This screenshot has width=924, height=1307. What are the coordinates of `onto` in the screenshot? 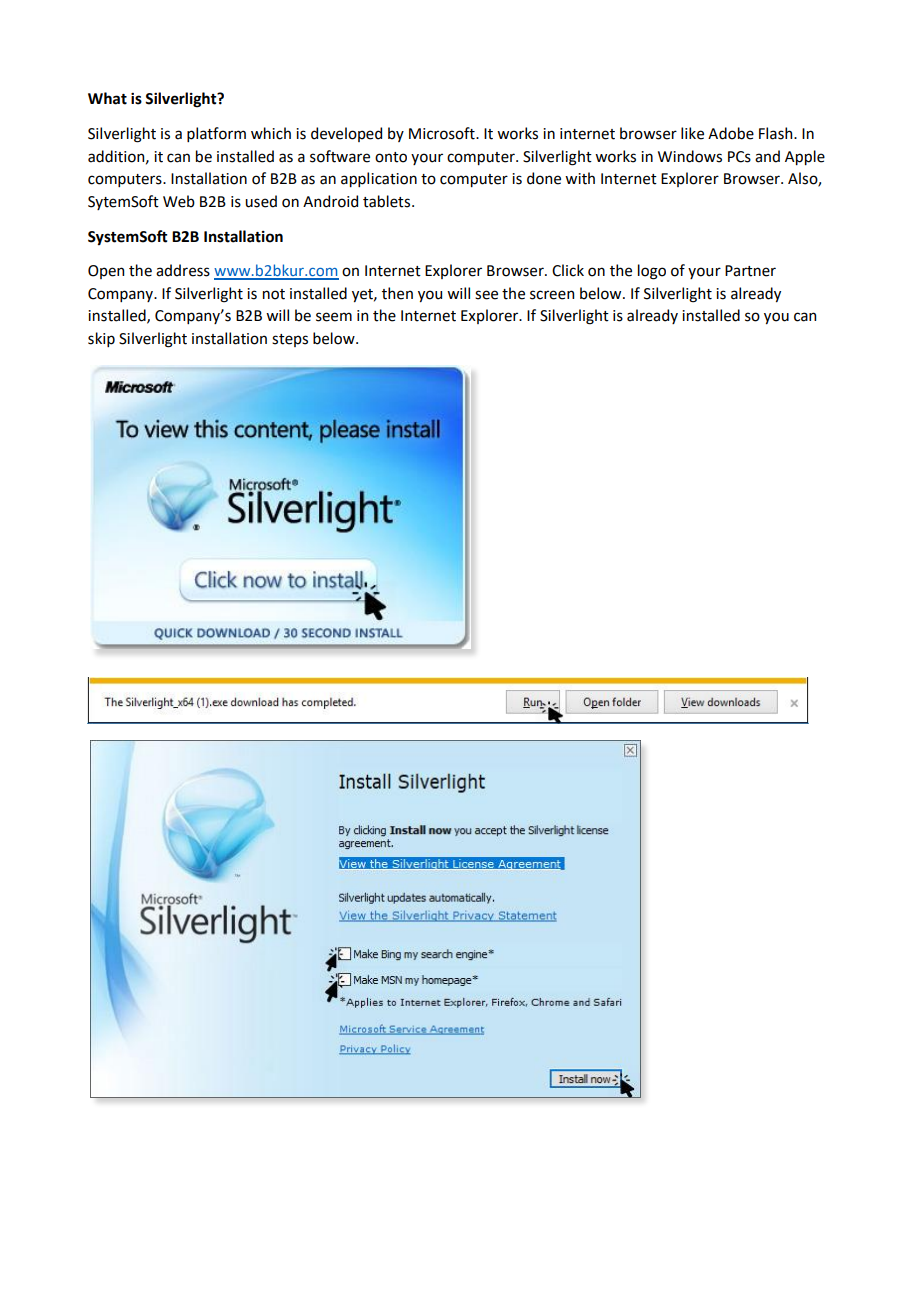 It's located at (391, 157).
